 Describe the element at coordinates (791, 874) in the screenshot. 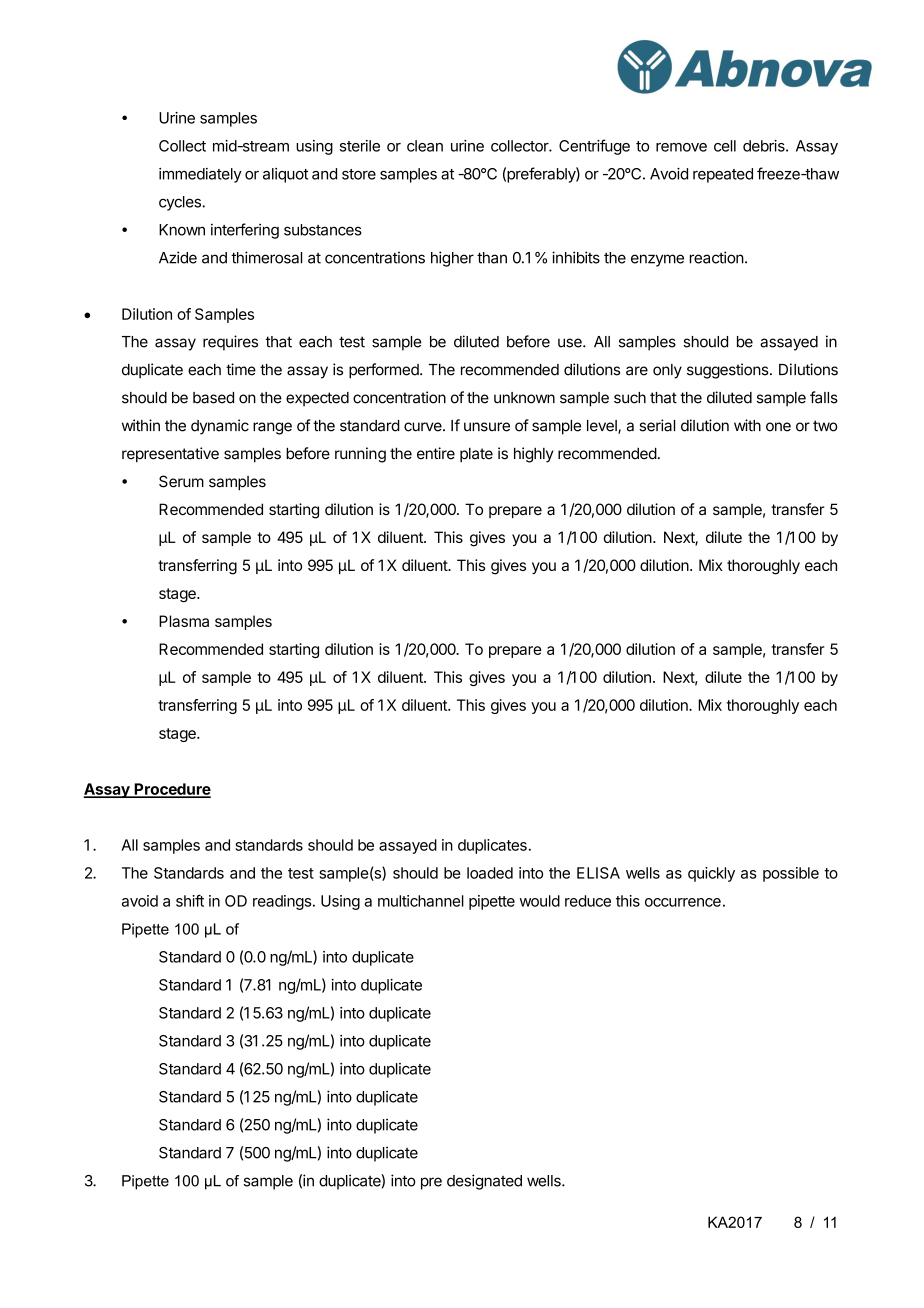

I see `possible` at that location.
